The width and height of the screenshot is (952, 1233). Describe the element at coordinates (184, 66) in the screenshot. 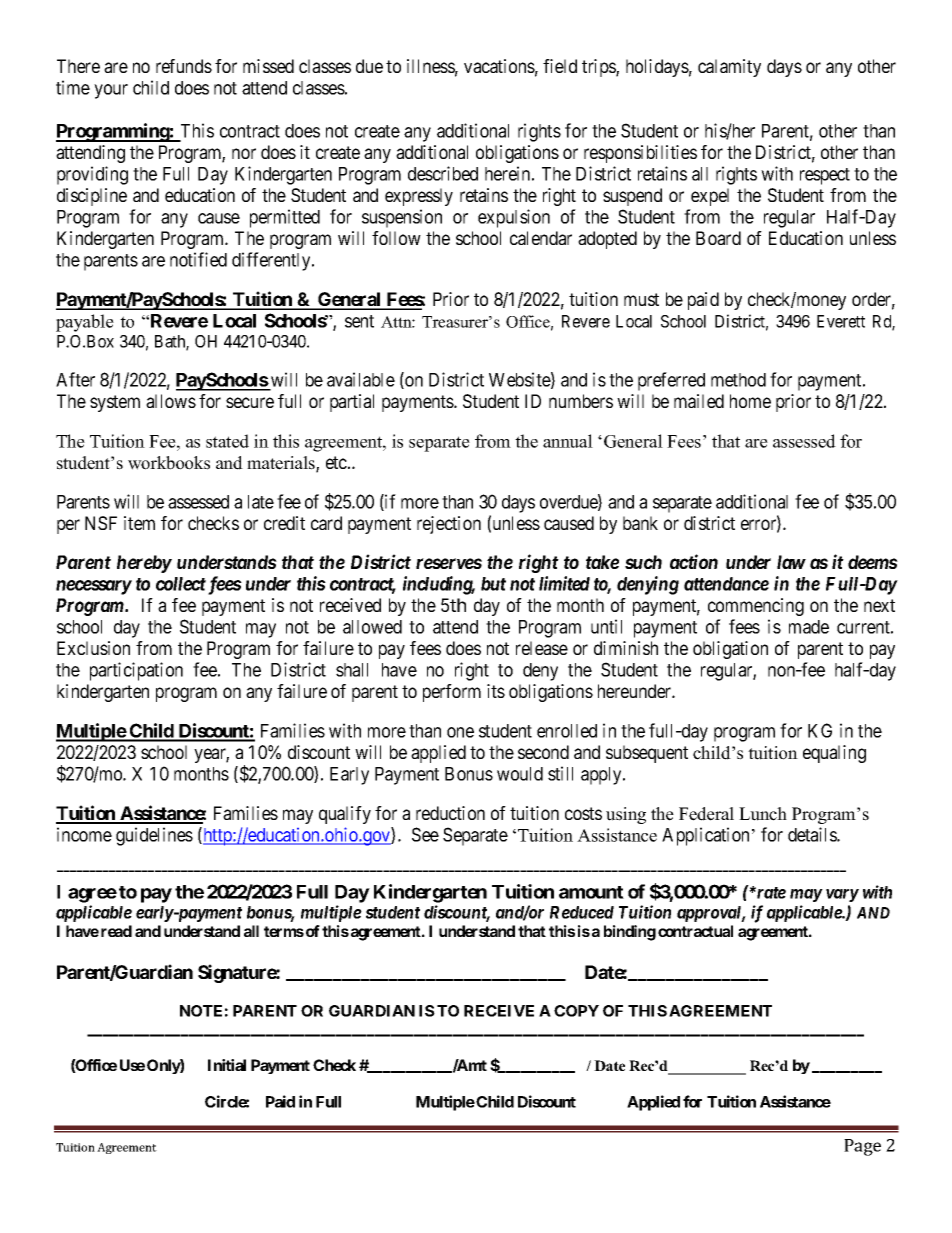

I see `refunds` at that location.
